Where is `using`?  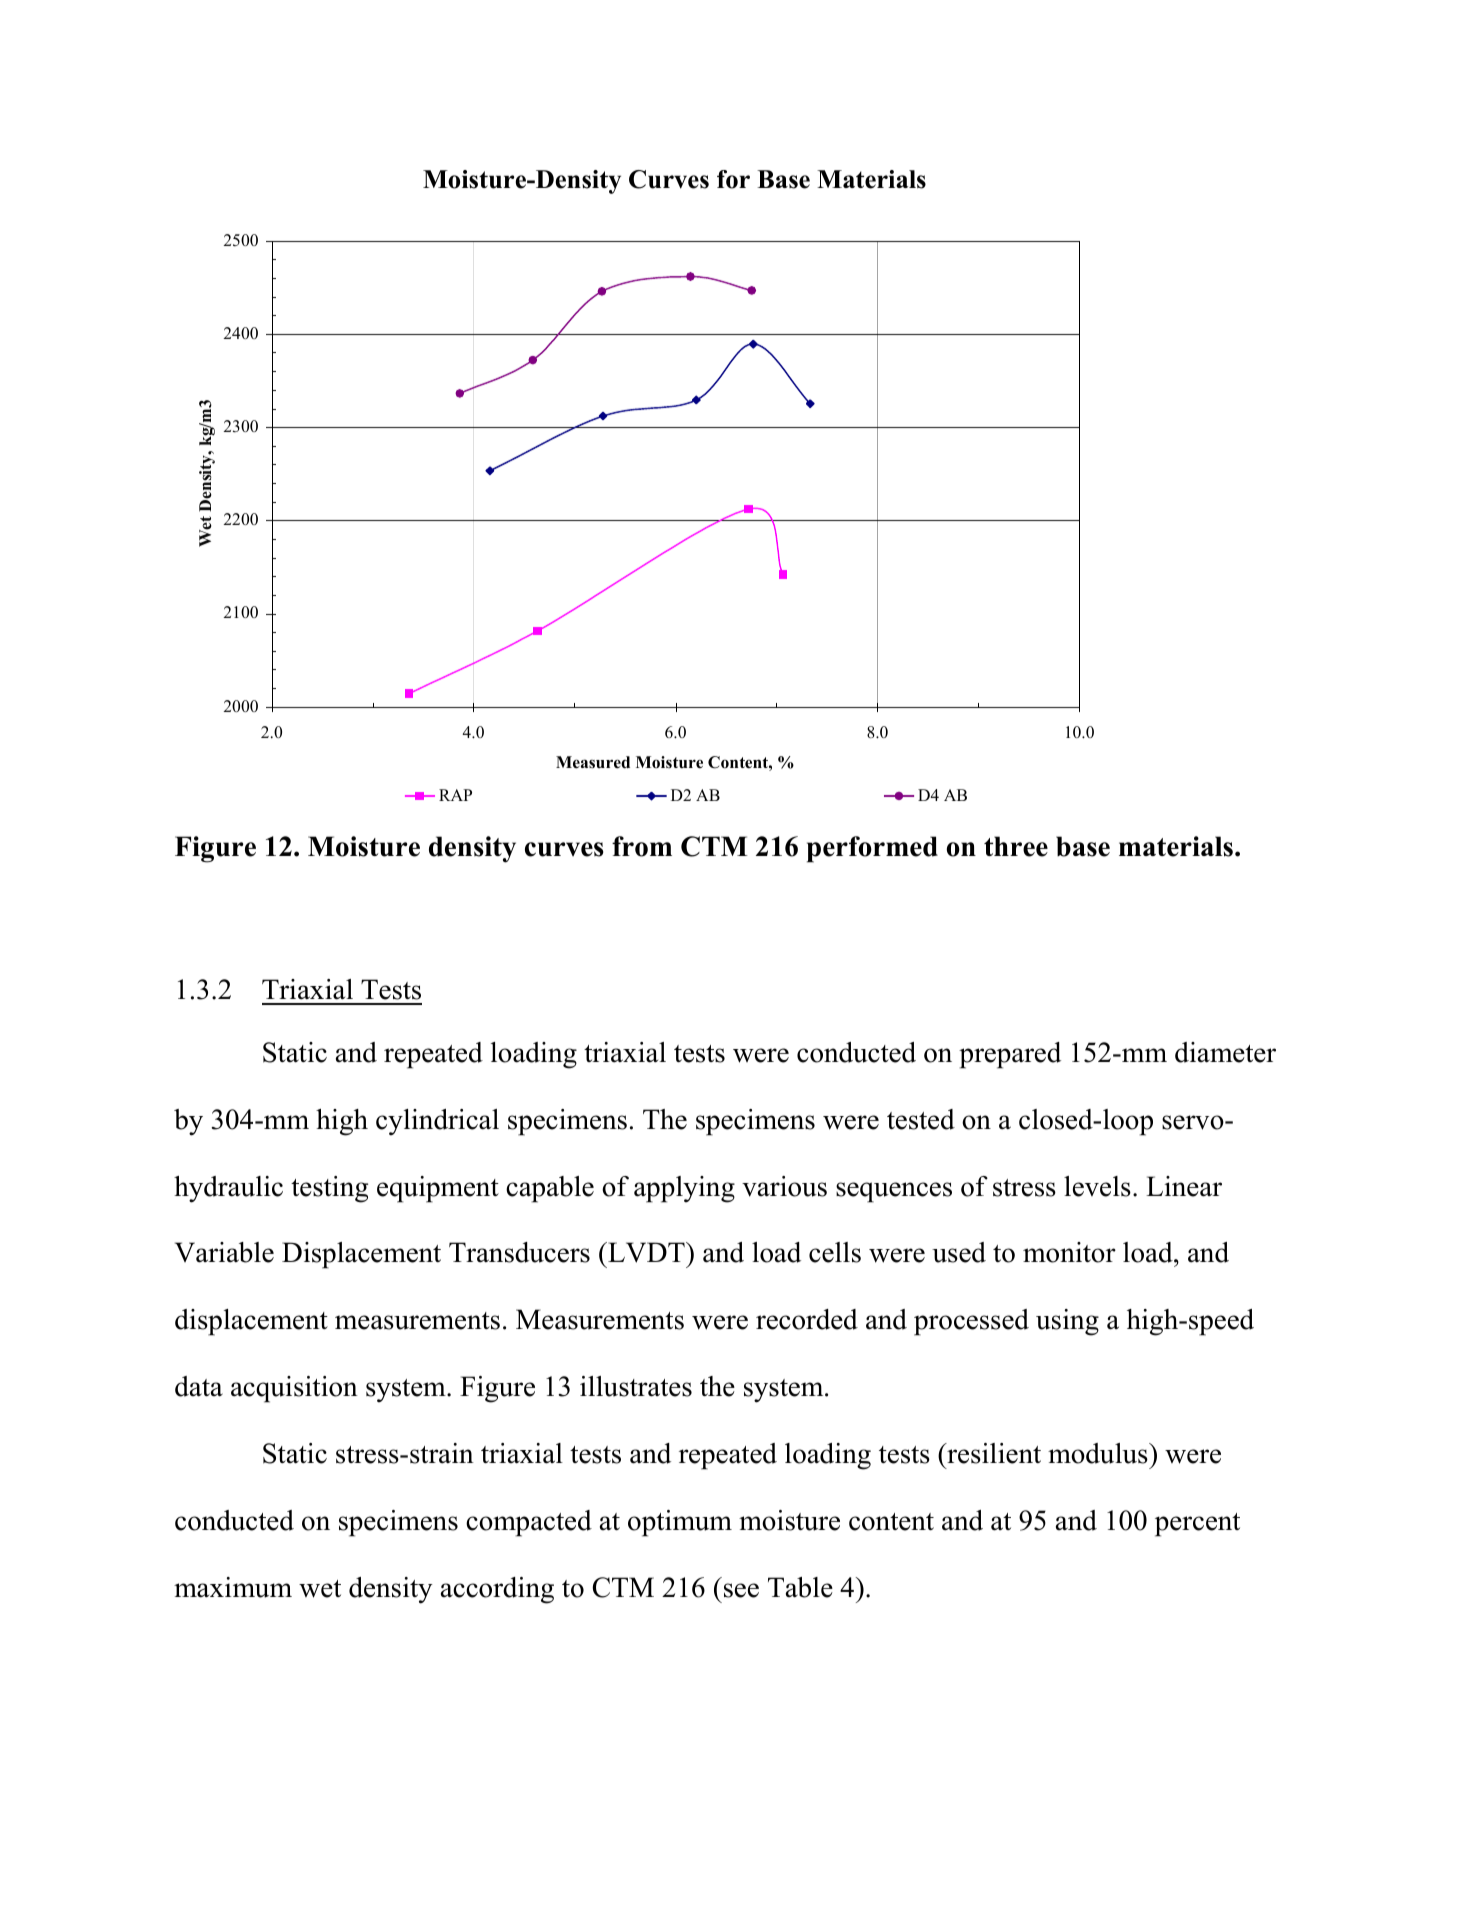 using is located at coordinates (1067, 1322).
